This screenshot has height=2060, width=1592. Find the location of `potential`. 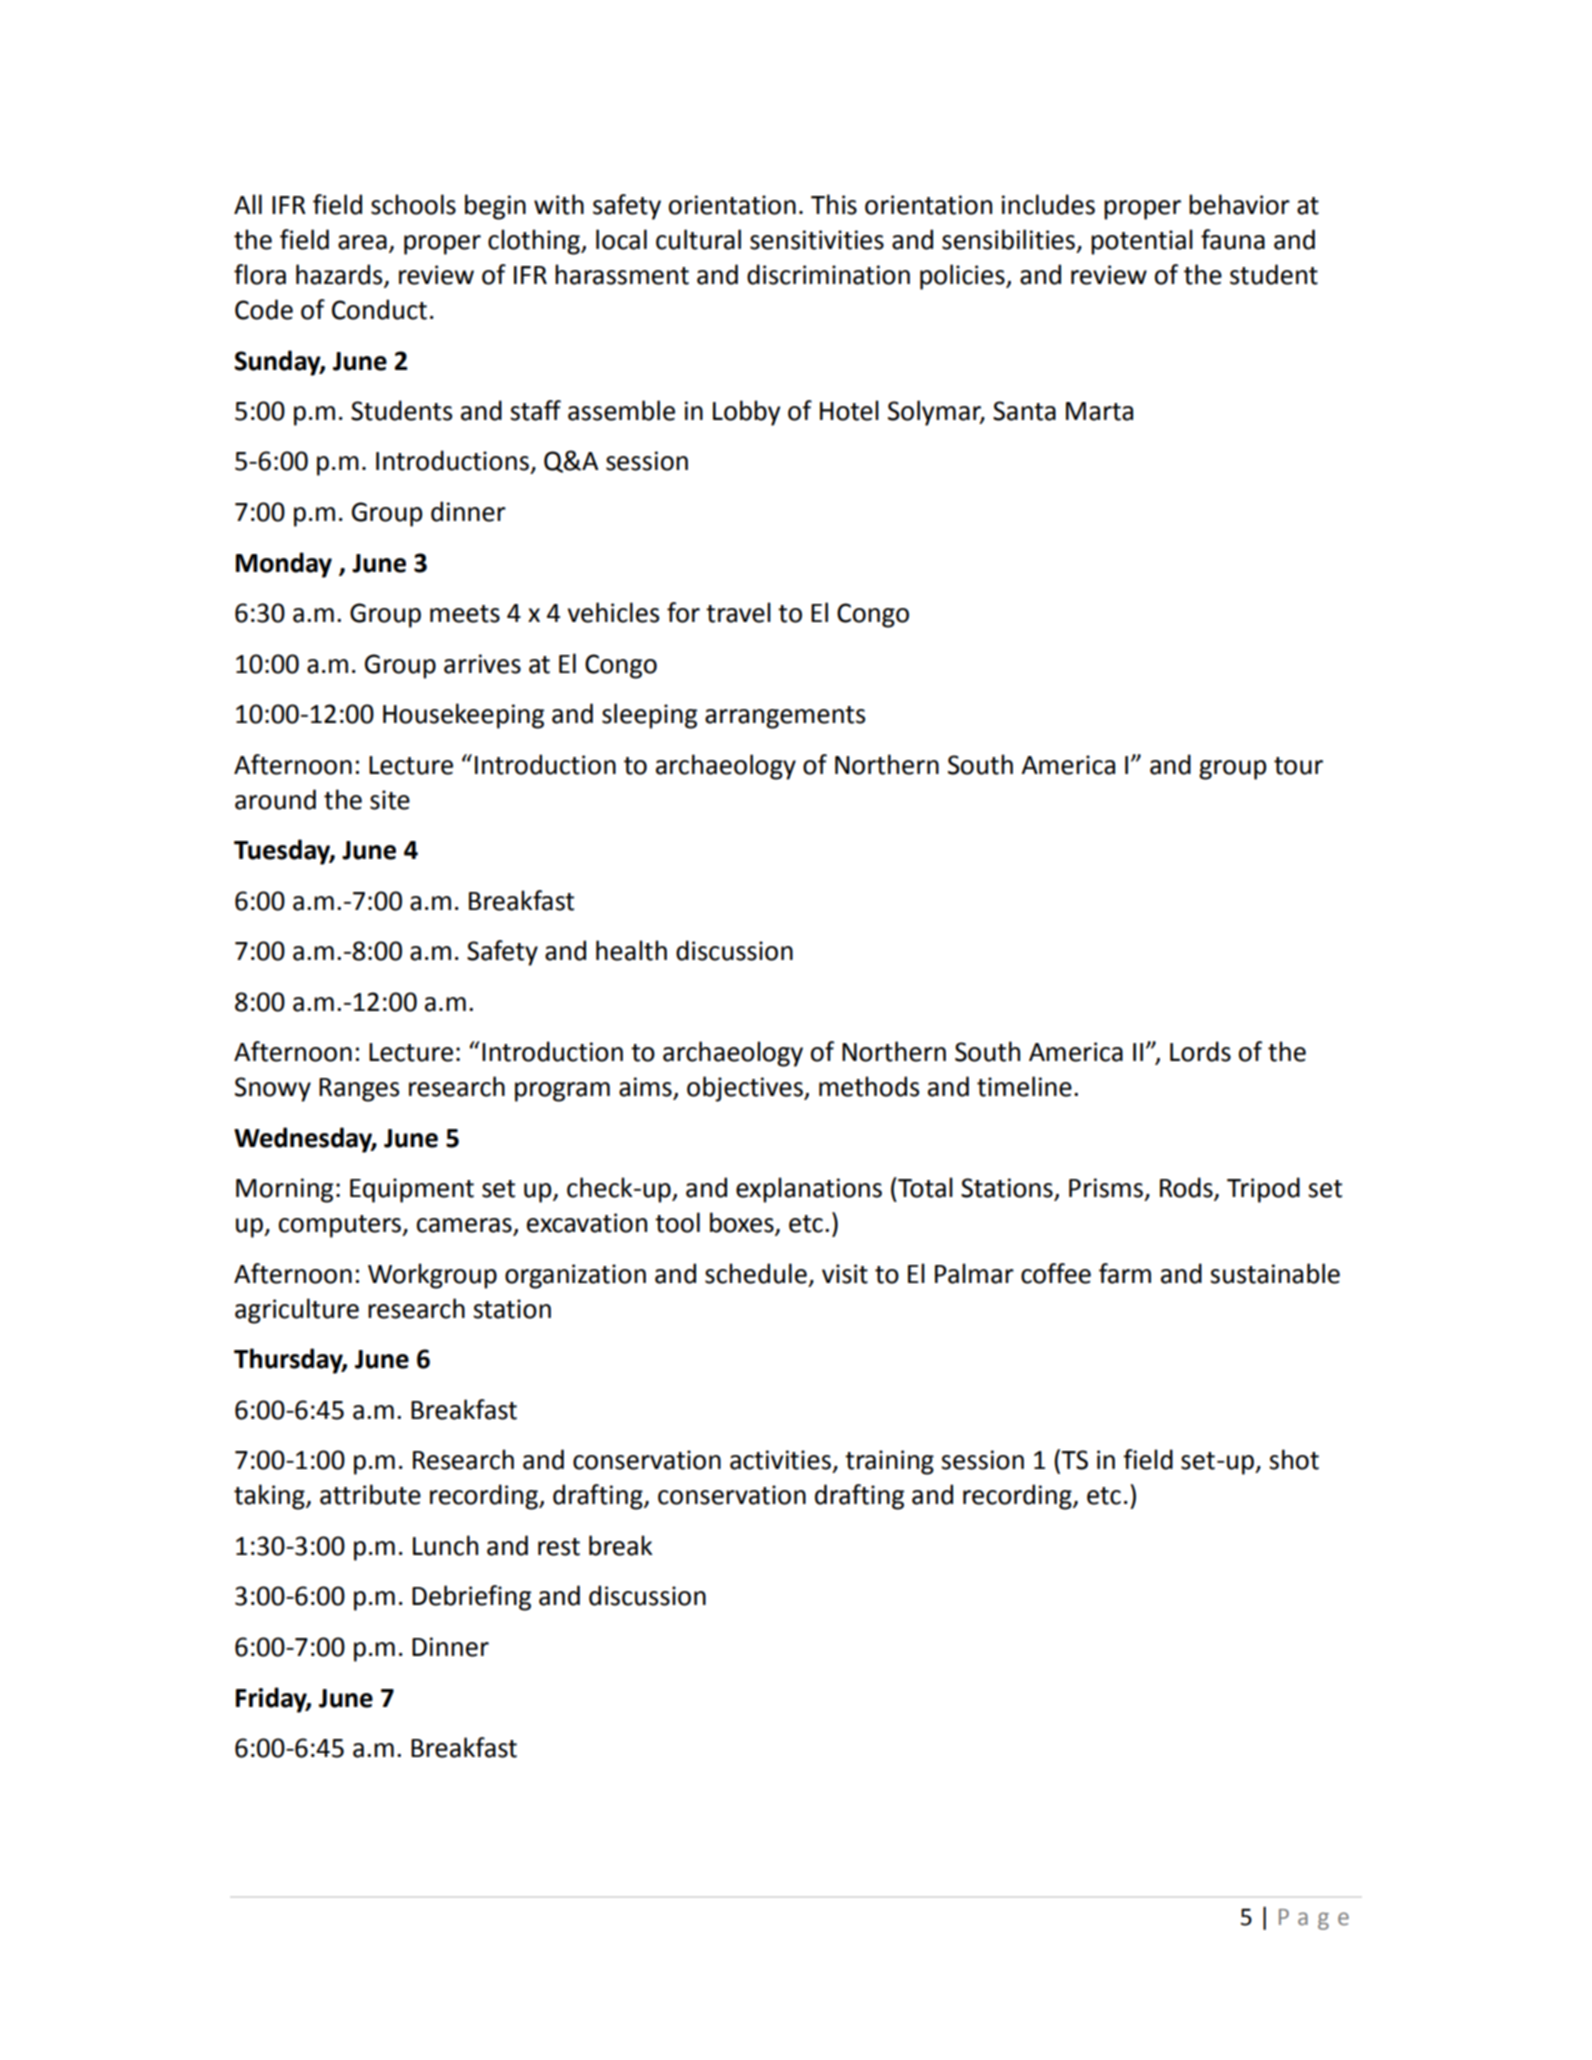

potential is located at coordinates (1142, 242).
